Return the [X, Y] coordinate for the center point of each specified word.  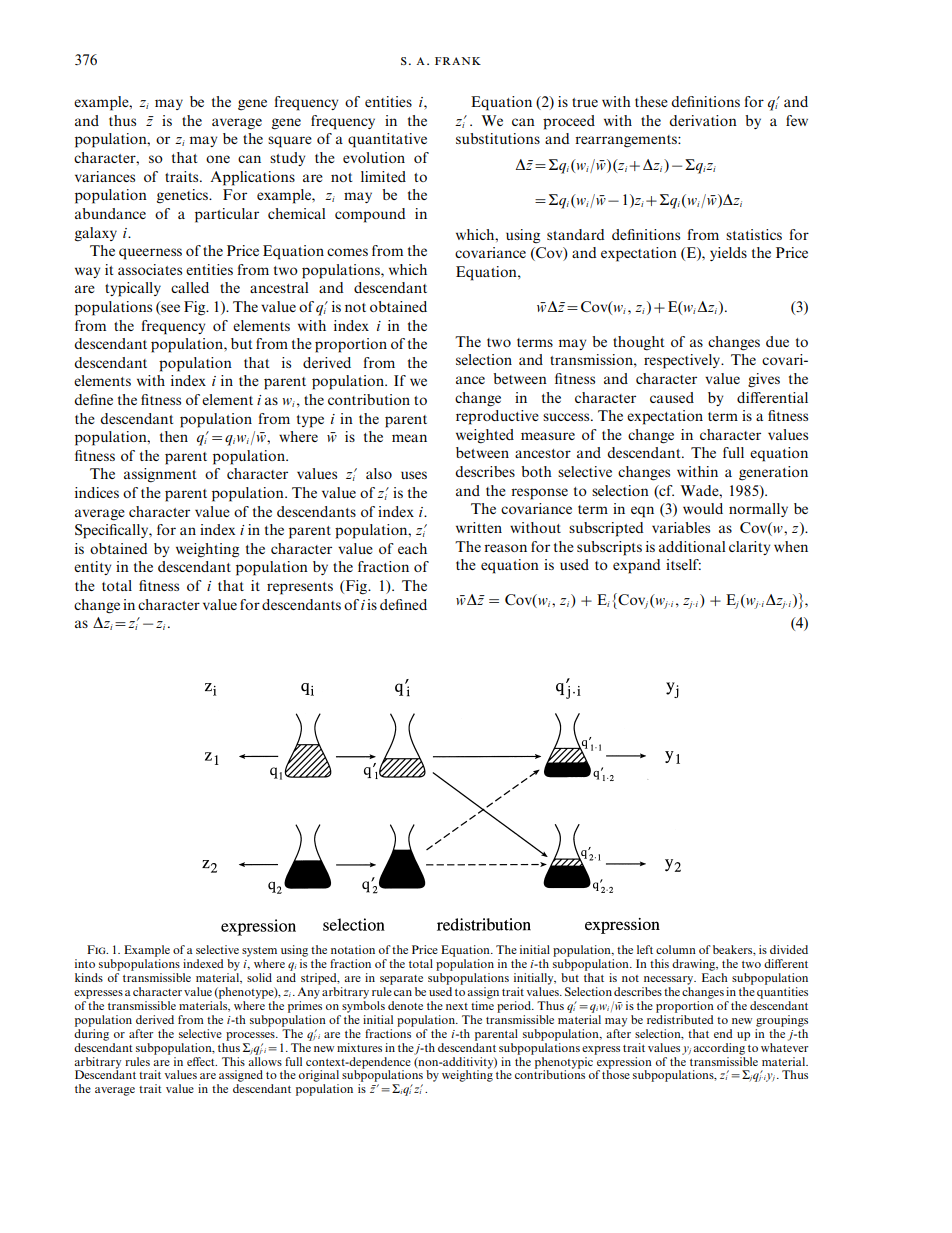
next [457, 1006]
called [190, 287]
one [218, 159]
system [259, 952]
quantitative [387, 140]
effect [202, 1061]
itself [683, 564]
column [676, 949]
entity [92, 568]
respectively [683, 361]
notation [353, 949]
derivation [703, 120]
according [720, 1047]
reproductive [497, 417]
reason [505, 548]
